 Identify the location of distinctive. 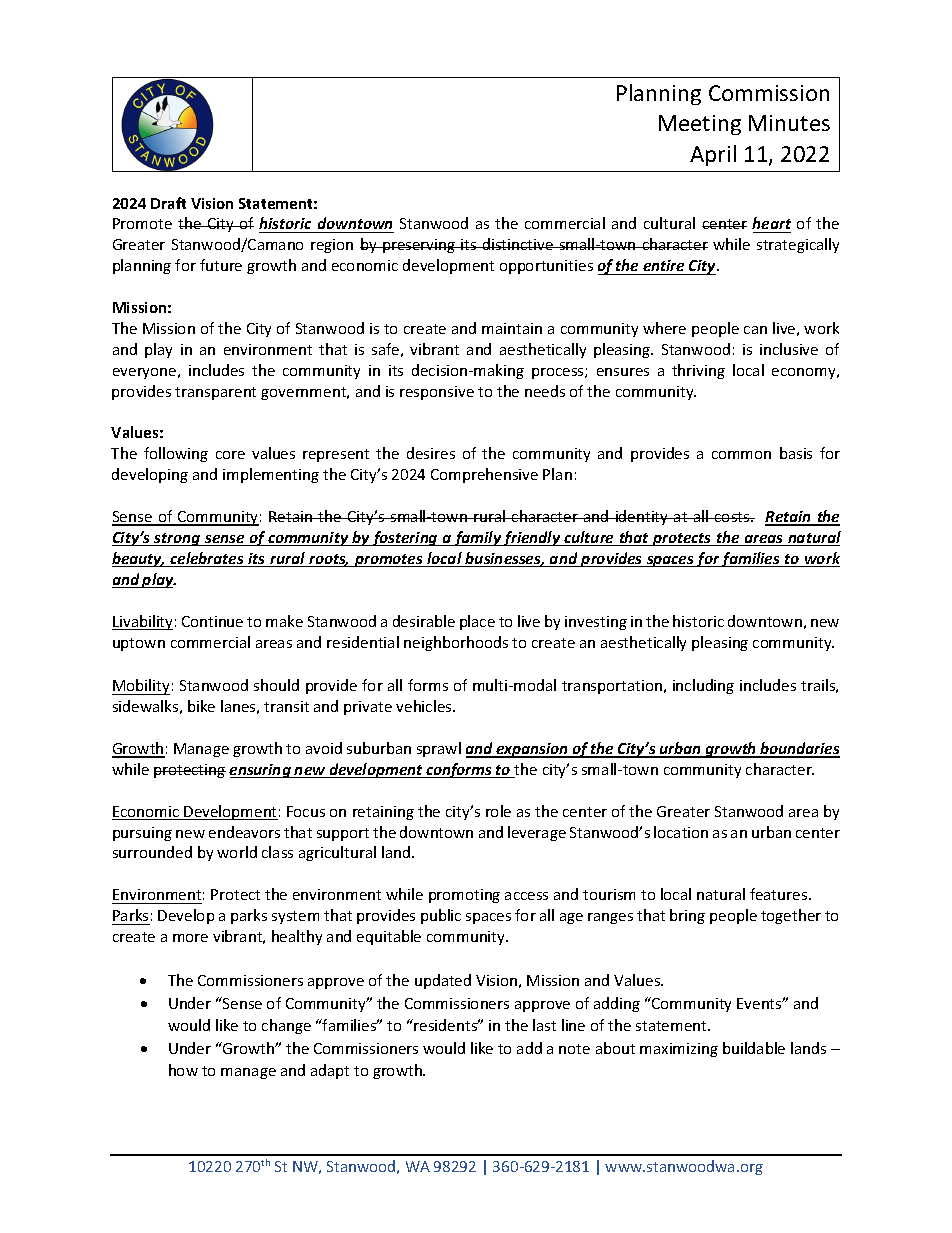
(518, 244).
